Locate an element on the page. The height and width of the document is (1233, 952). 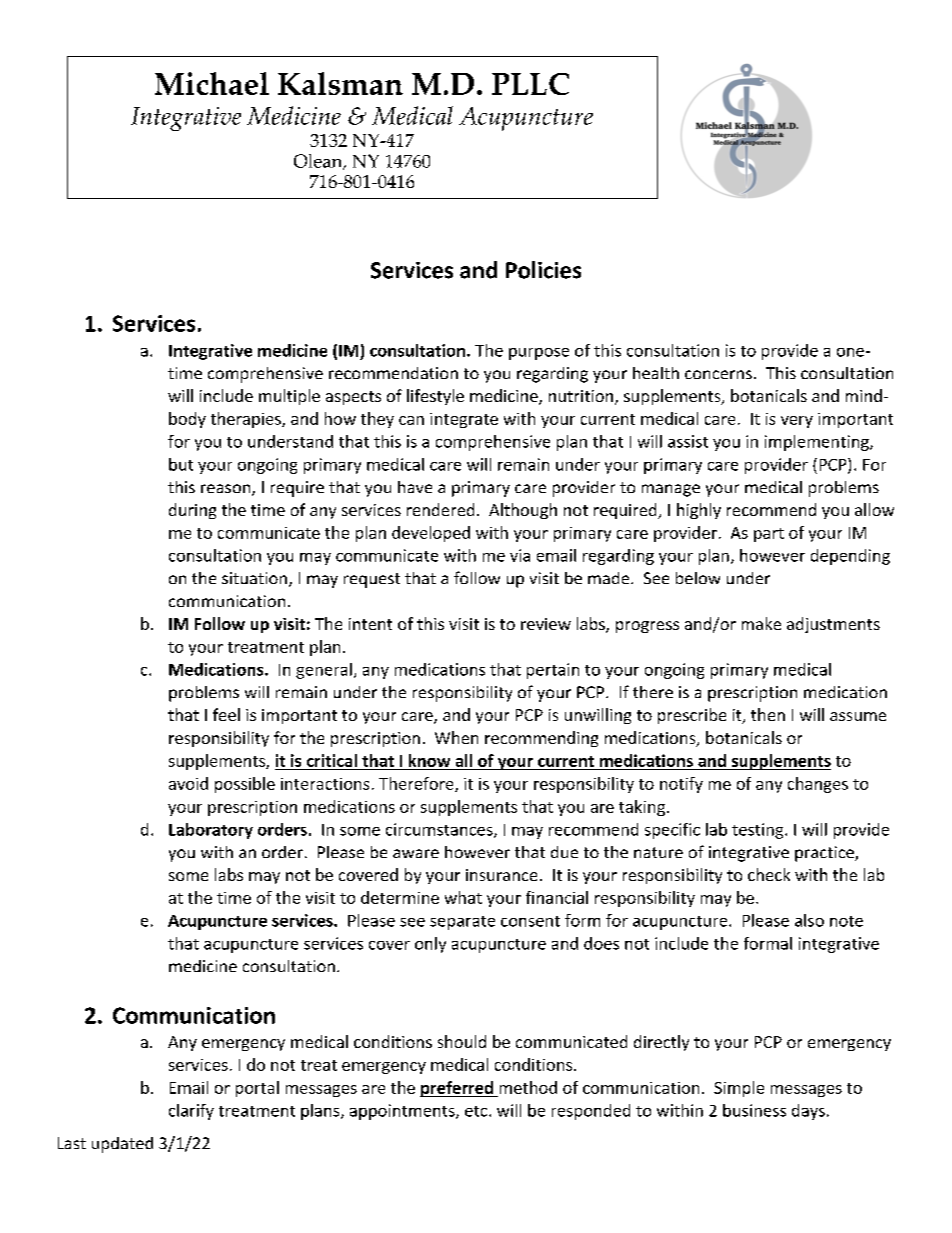
PLLC is located at coordinates (530, 84).
